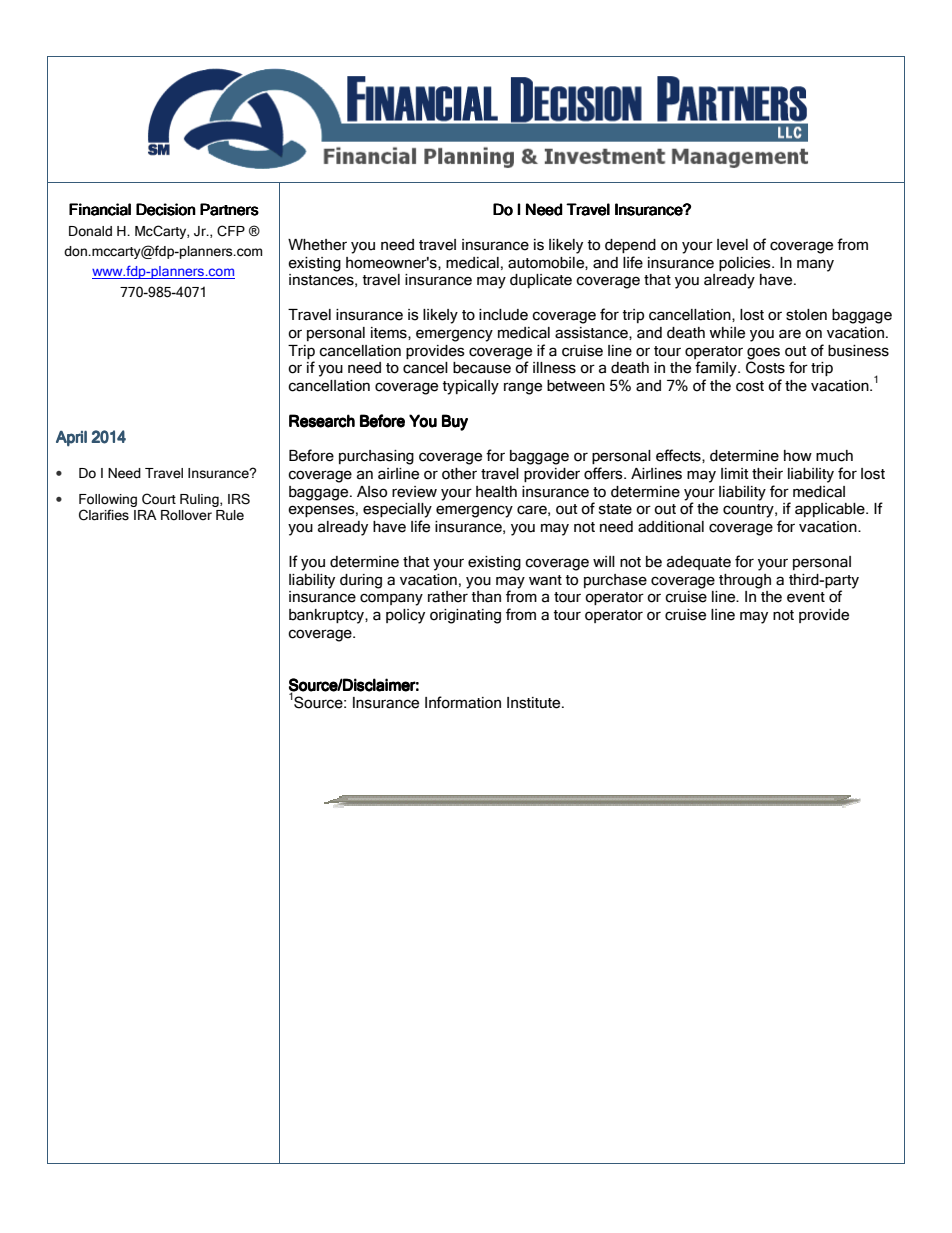 The image size is (952, 1233). What do you see at coordinates (767, 474) in the screenshot?
I see `their` at bounding box center [767, 474].
